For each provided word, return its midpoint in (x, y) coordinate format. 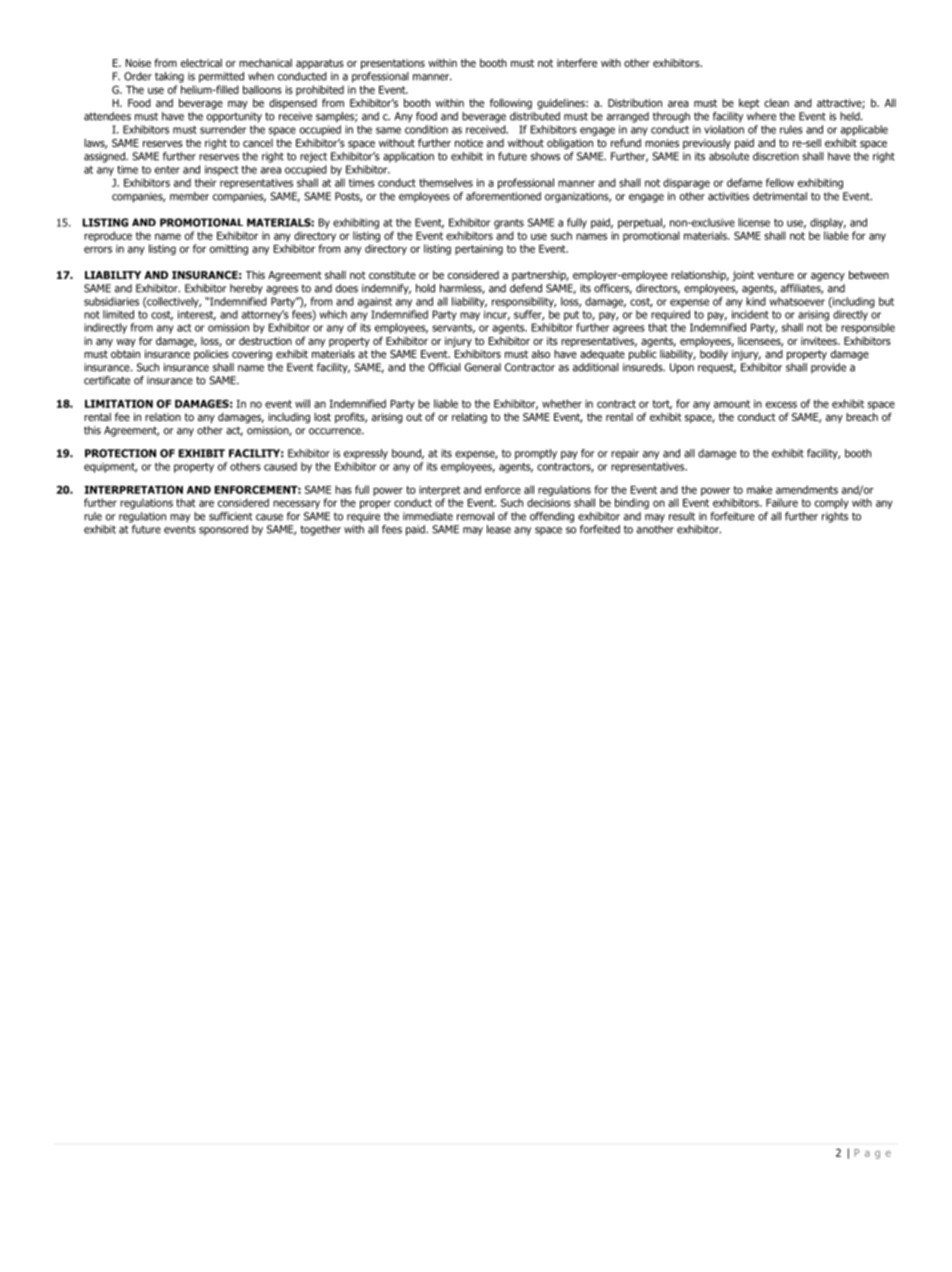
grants (509, 224)
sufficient (231, 516)
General (483, 367)
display (828, 223)
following (511, 103)
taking (169, 77)
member (189, 196)
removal (475, 516)
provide (828, 368)
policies (211, 355)
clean (776, 103)
